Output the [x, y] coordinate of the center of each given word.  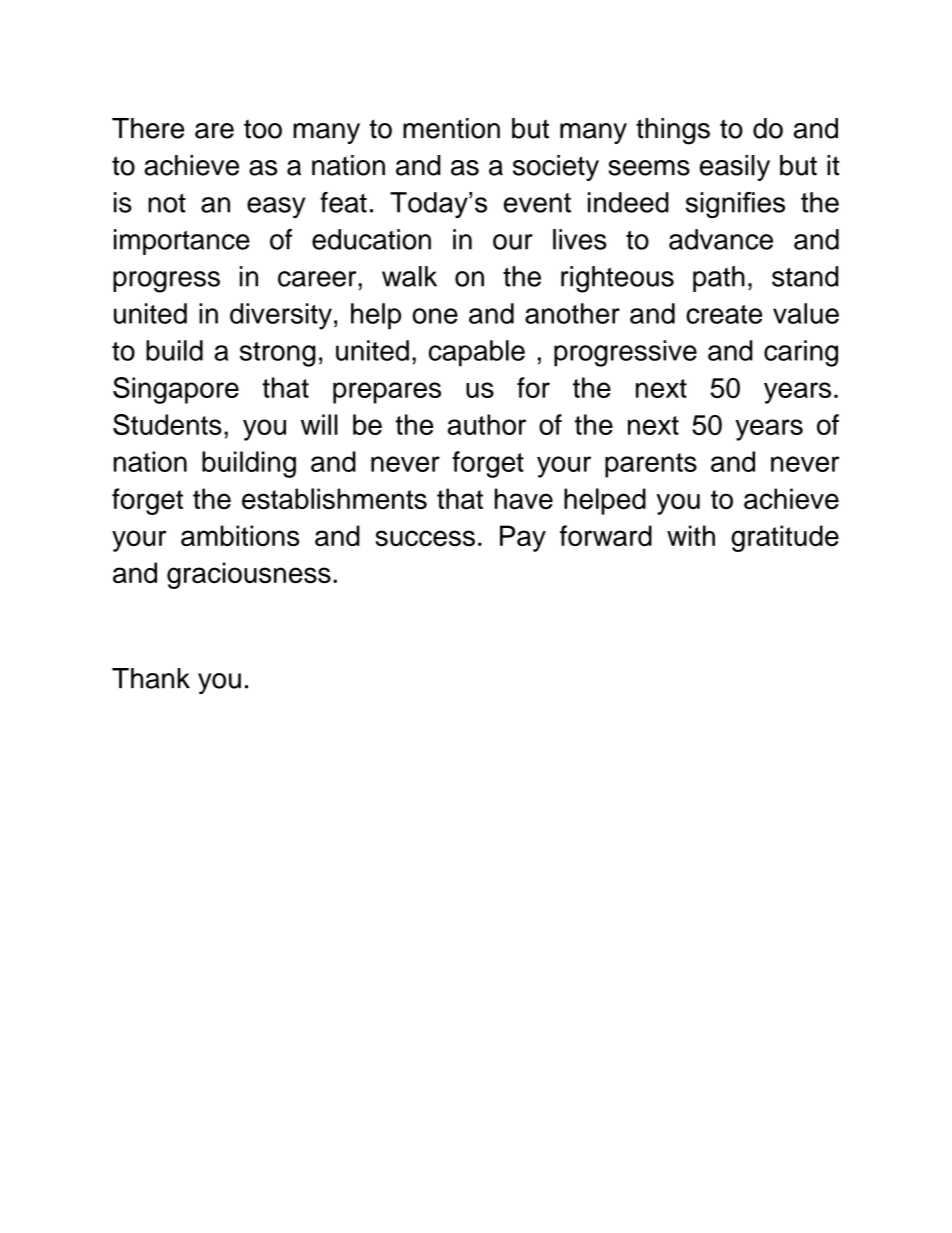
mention [451, 128]
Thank [151, 678]
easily [735, 168]
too [263, 129]
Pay [523, 538]
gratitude [785, 538]
